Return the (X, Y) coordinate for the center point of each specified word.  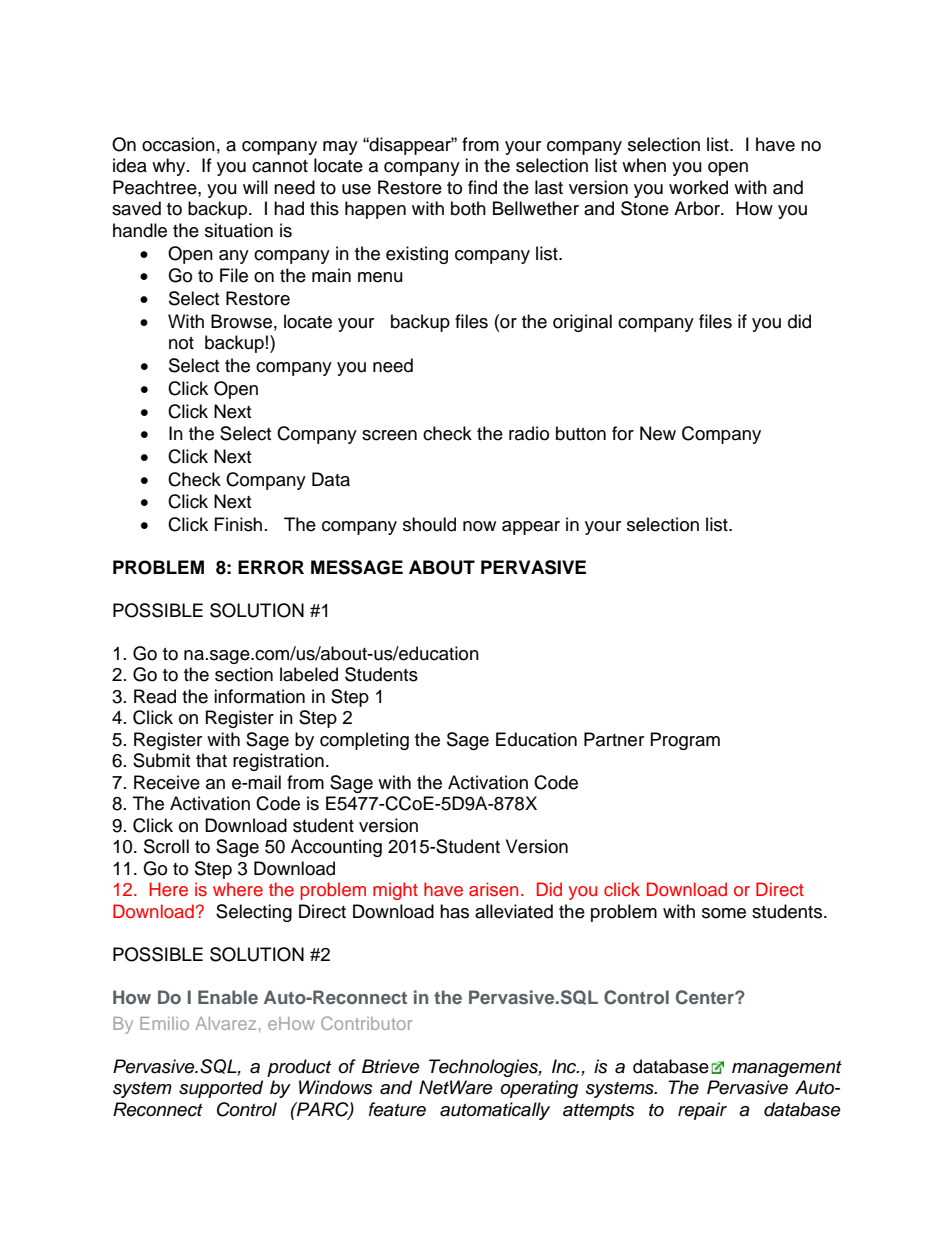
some (724, 913)
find (482, 187)
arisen (493, 889)
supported (221, 1089)
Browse (241, 321)
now (479, 526)
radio (529, 433)
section (244, 674)
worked (698, 187)
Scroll (166, 846)
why (170, 167)
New (658, 433)
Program (685, 741)
